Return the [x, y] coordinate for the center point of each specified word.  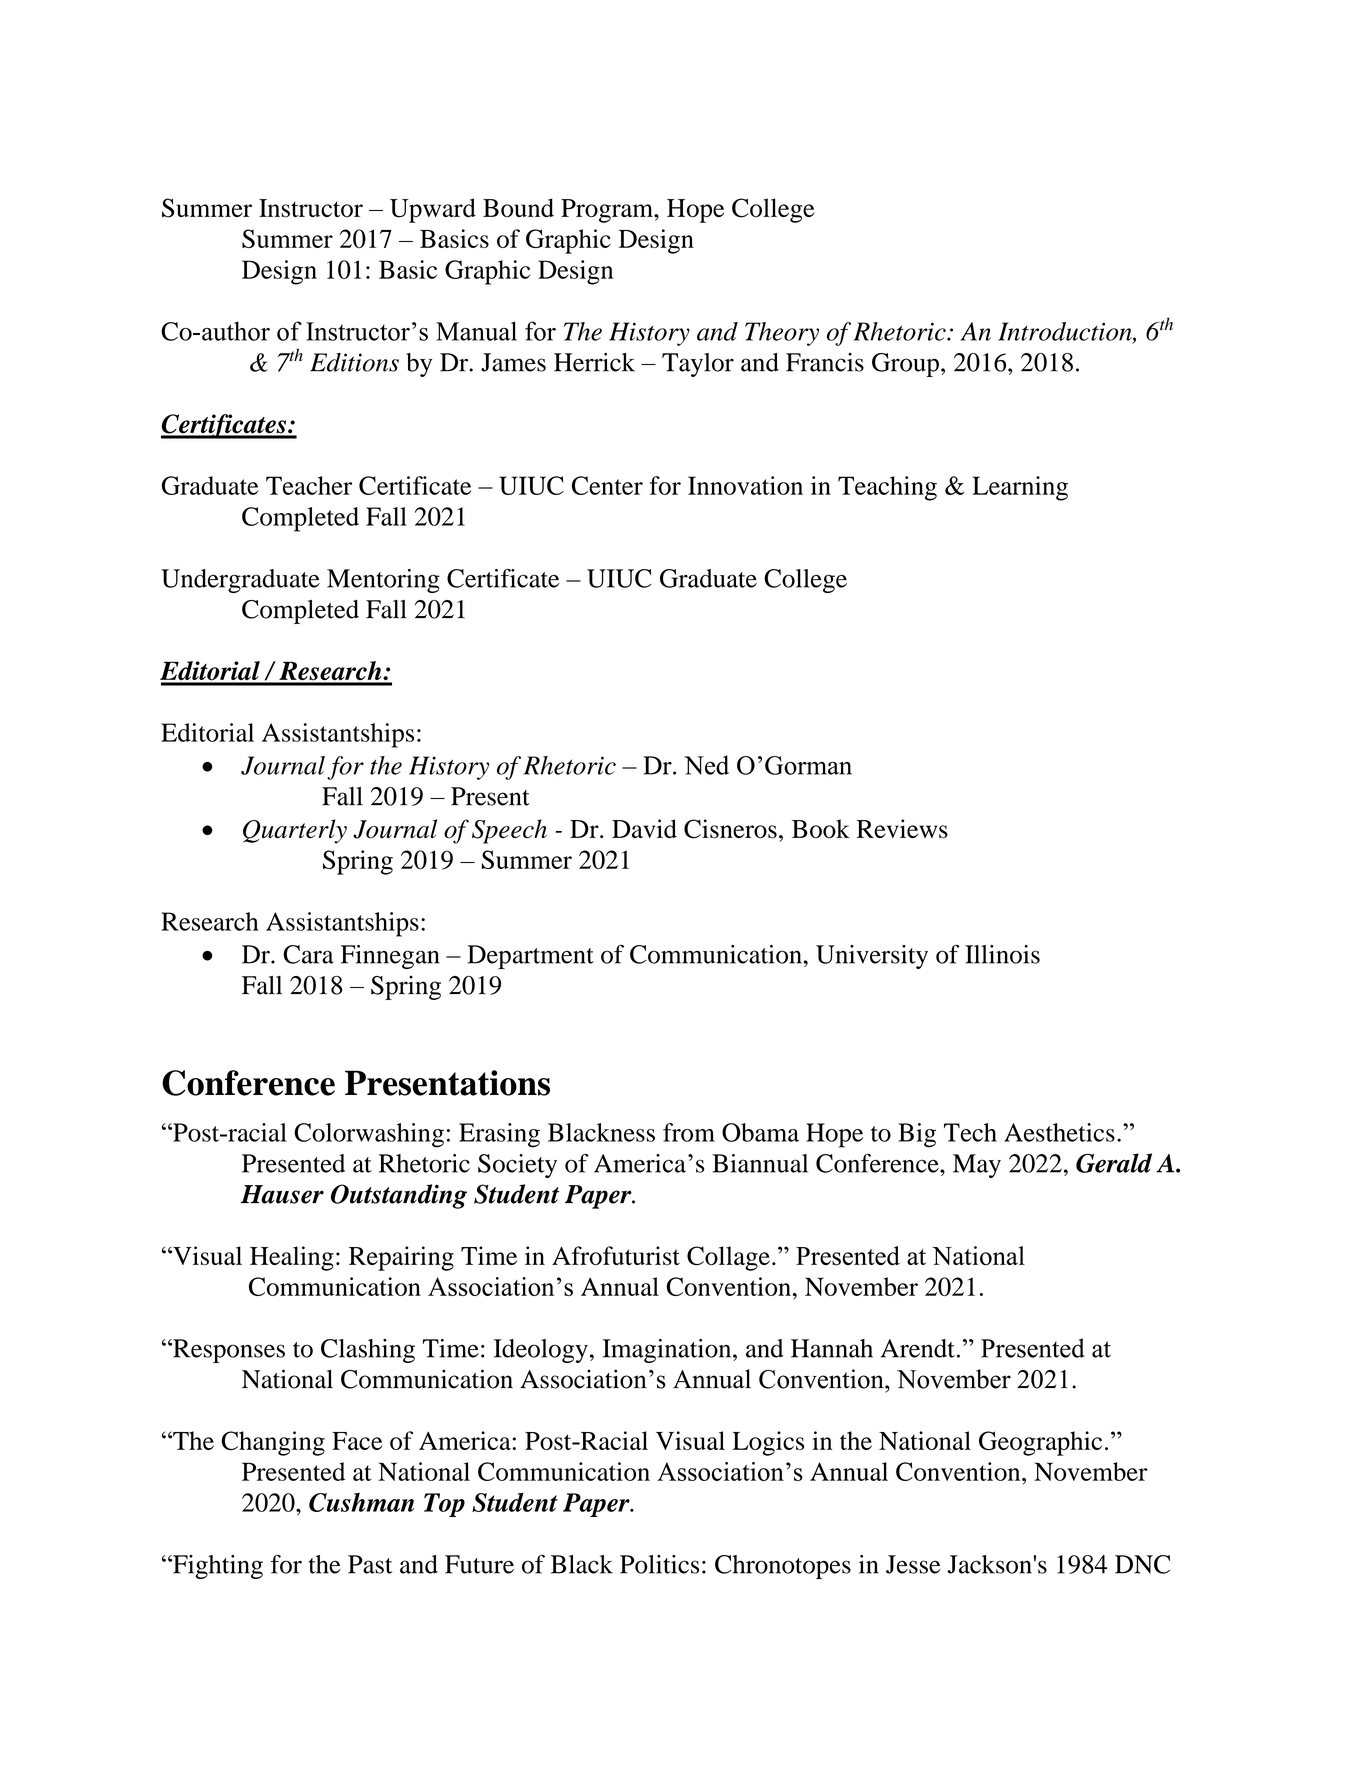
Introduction [1066, 332]
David [644, 828]
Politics [659, 1564]
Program [608, 211]
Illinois [1002, 954]
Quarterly [295, 831]
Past [370, 1564]
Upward [433, 210]
